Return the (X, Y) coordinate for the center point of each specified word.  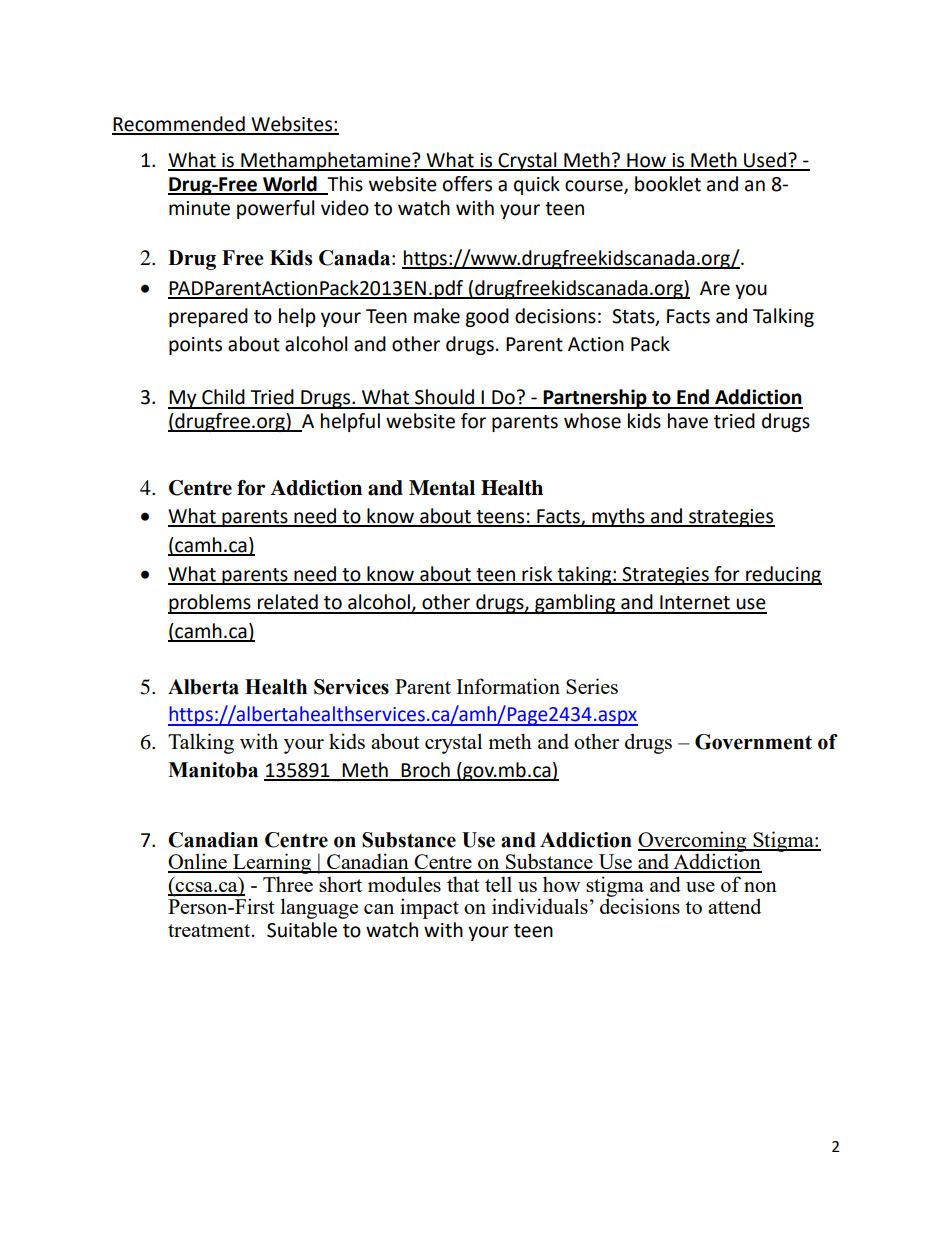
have (688, 421)
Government (753, 742)
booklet (668, 184)
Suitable (302, 930)
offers (467, 184)
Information (508, 686)
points (195, 346)
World (290, 185)
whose (592, 421)
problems (210, 604)
